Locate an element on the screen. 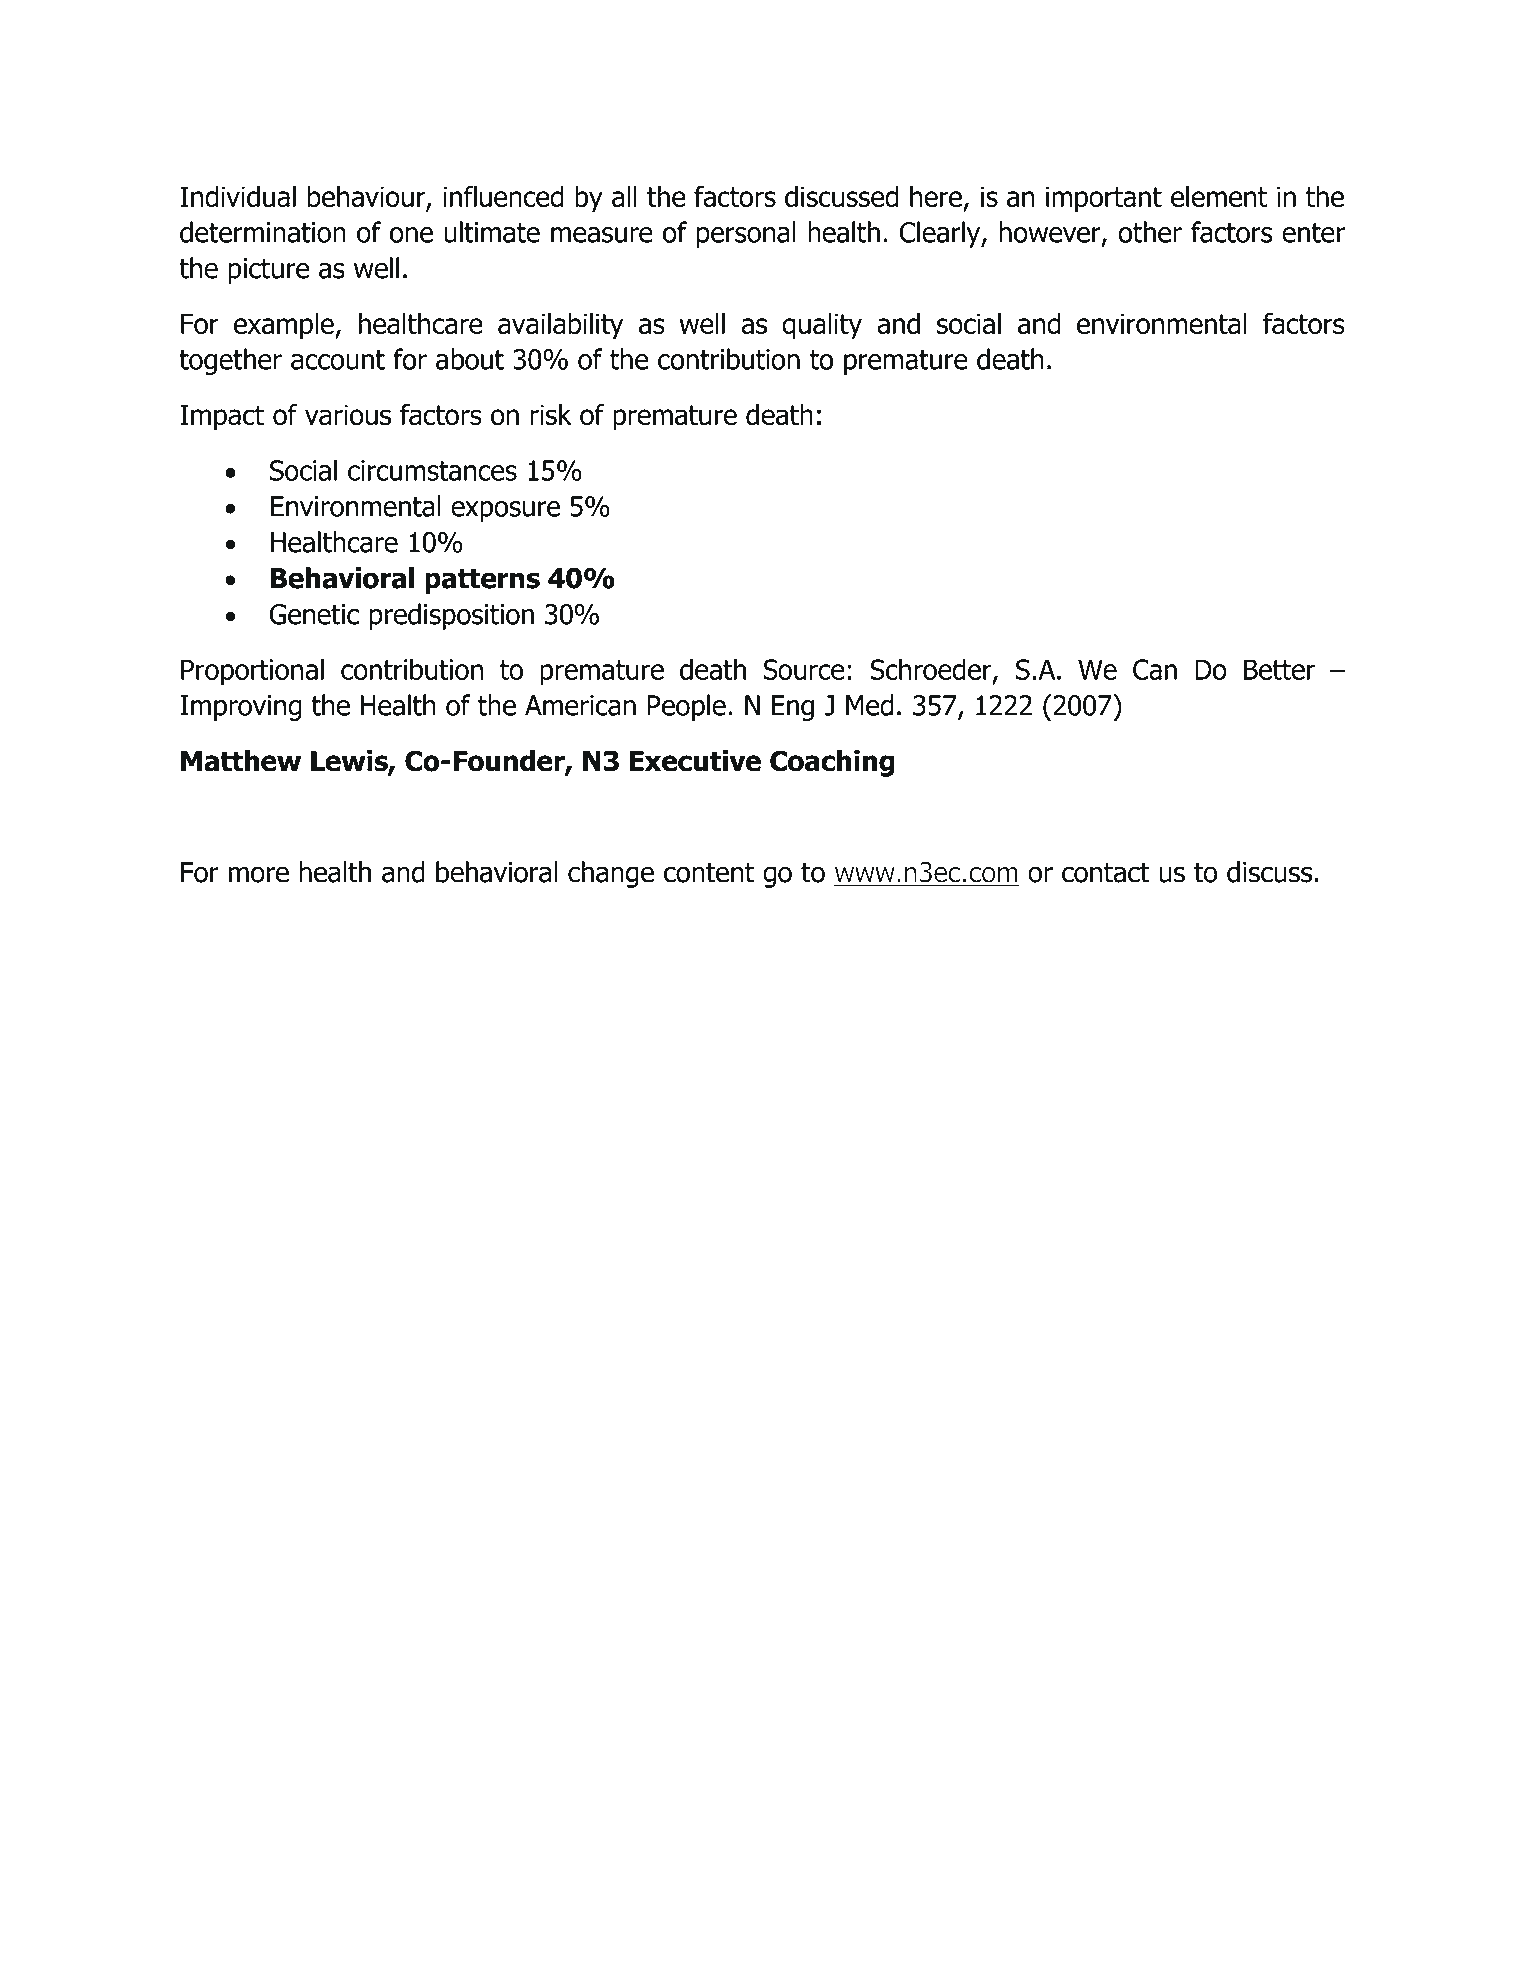 The image size is (1524, 1972). patterns is located at coordinates (482, 581).
